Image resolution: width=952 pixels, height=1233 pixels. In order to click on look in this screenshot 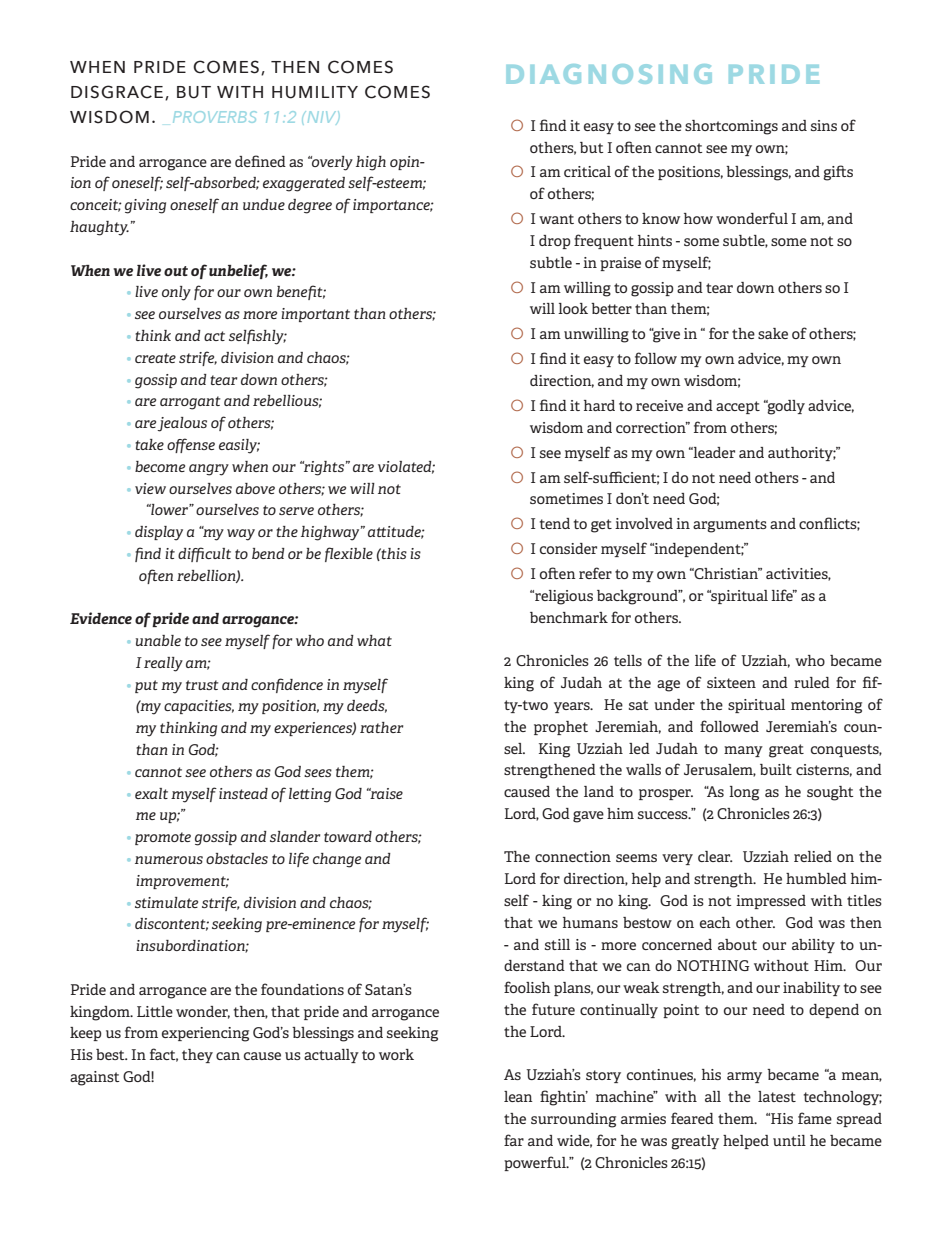, I will do `click(573, 308)`.
